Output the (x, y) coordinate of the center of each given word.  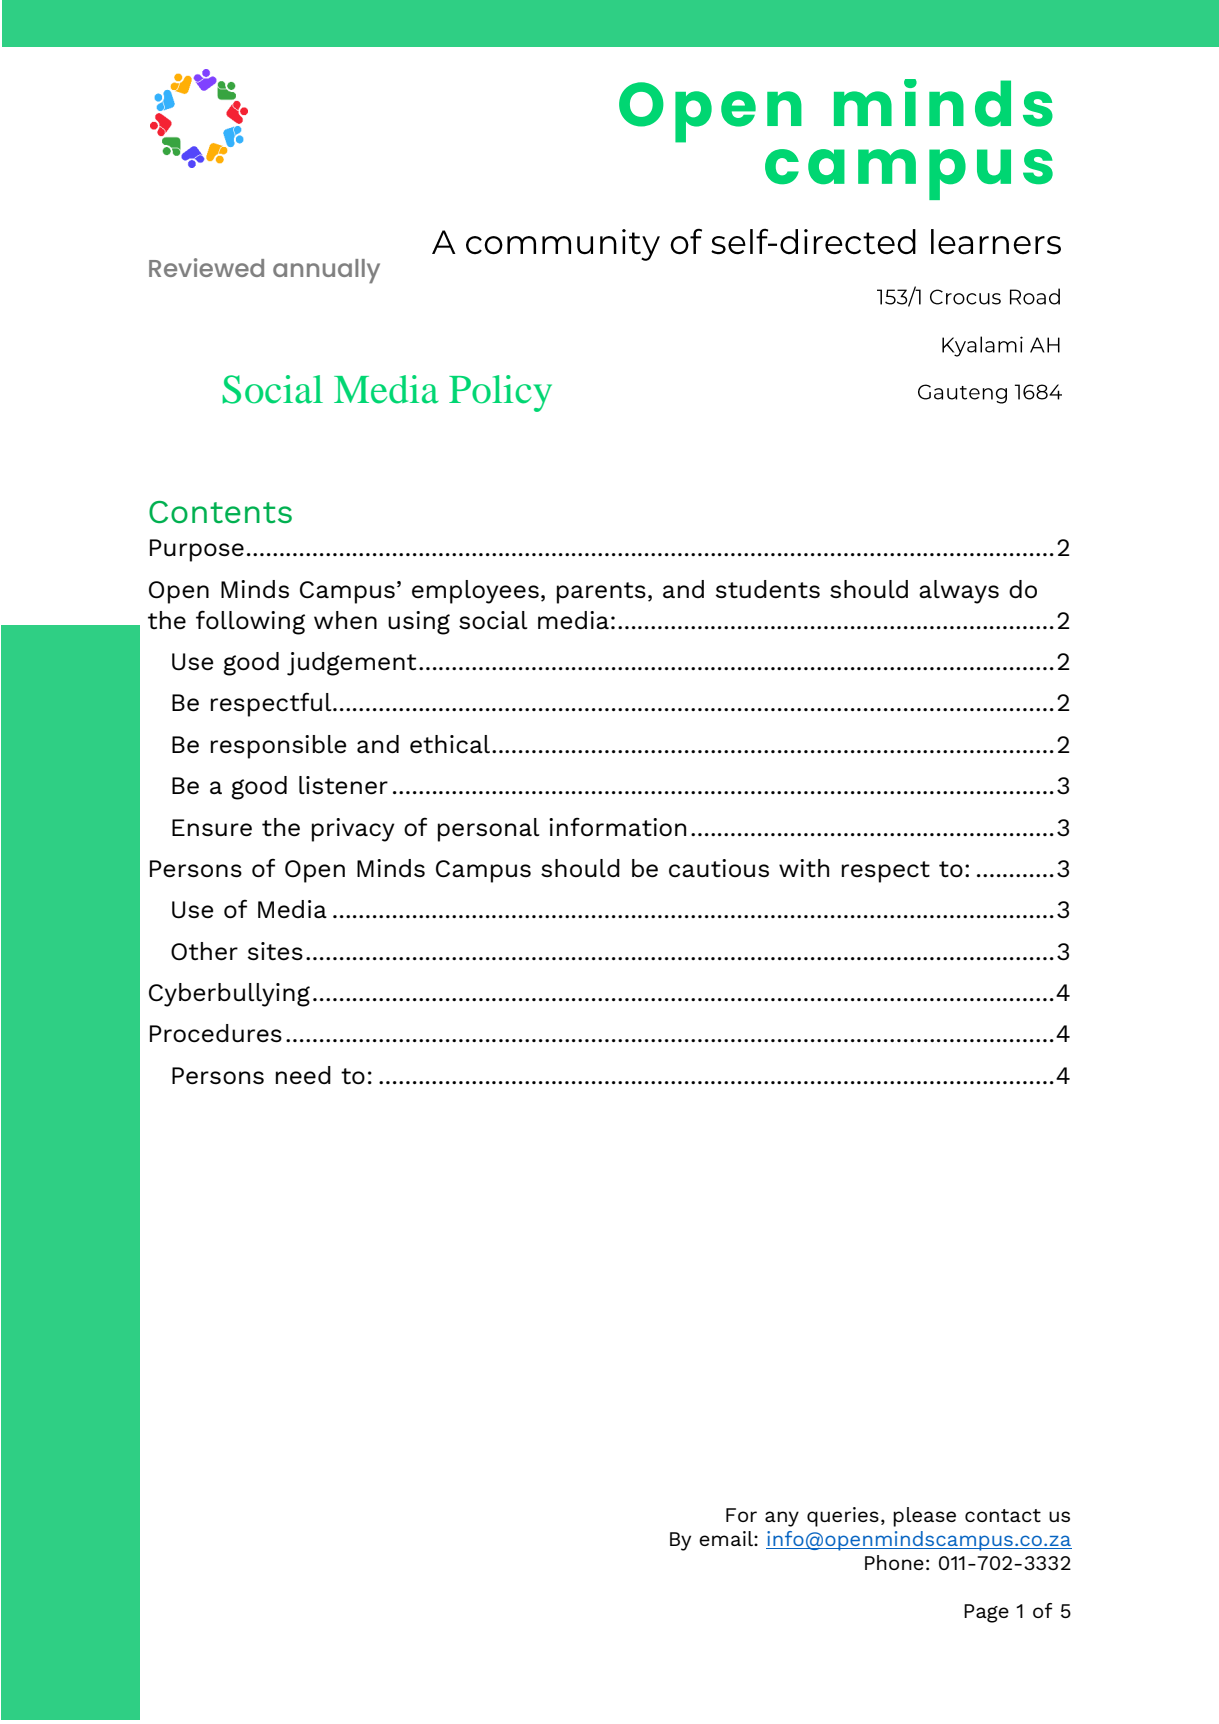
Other (204, 951)
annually (326, 271)
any (782, 1519)
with (804, 868)
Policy (500, 393)
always (959, 592)
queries (843, 1517)
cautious (719, 868)
